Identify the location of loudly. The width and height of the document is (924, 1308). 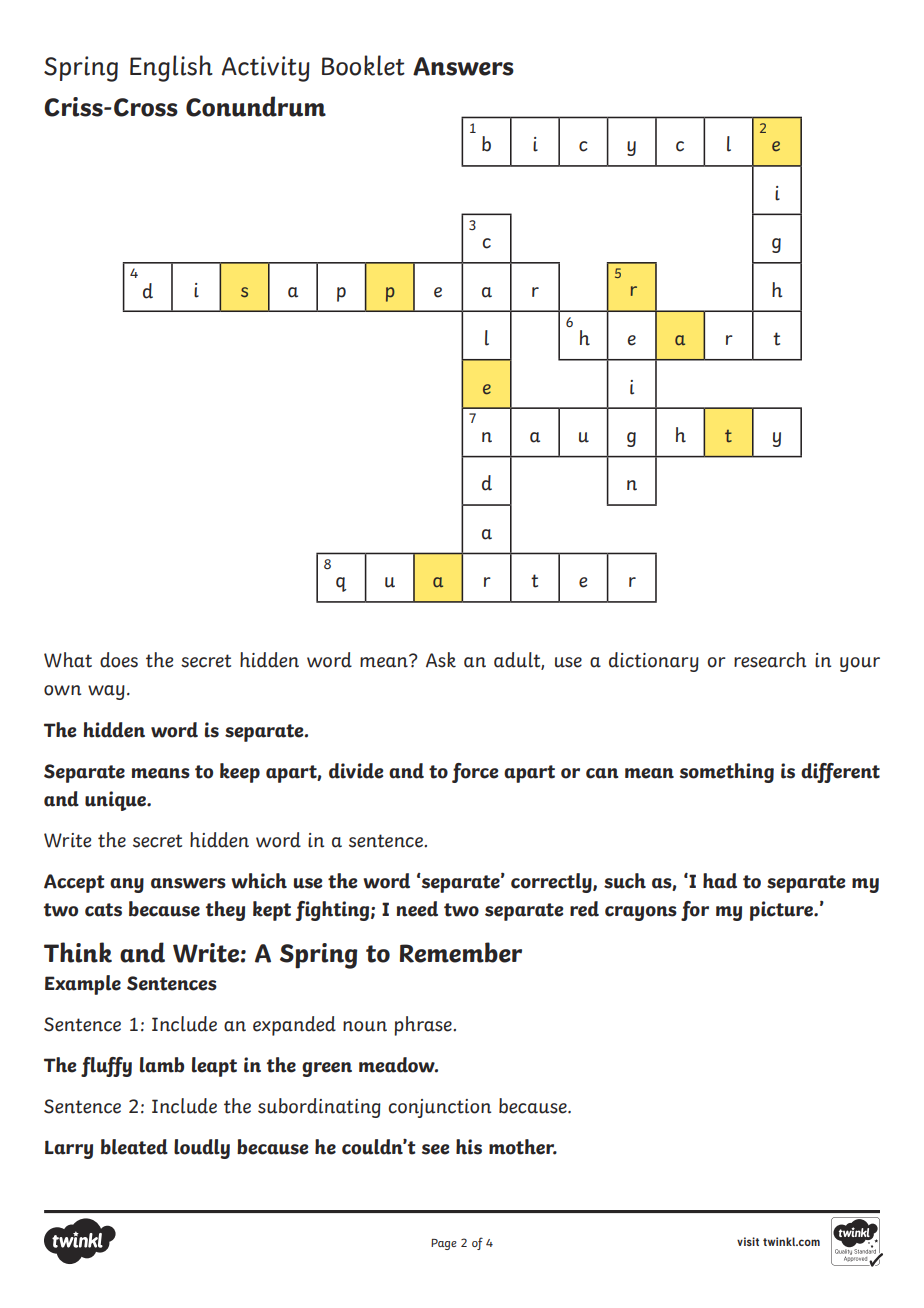
(202, 1149).
